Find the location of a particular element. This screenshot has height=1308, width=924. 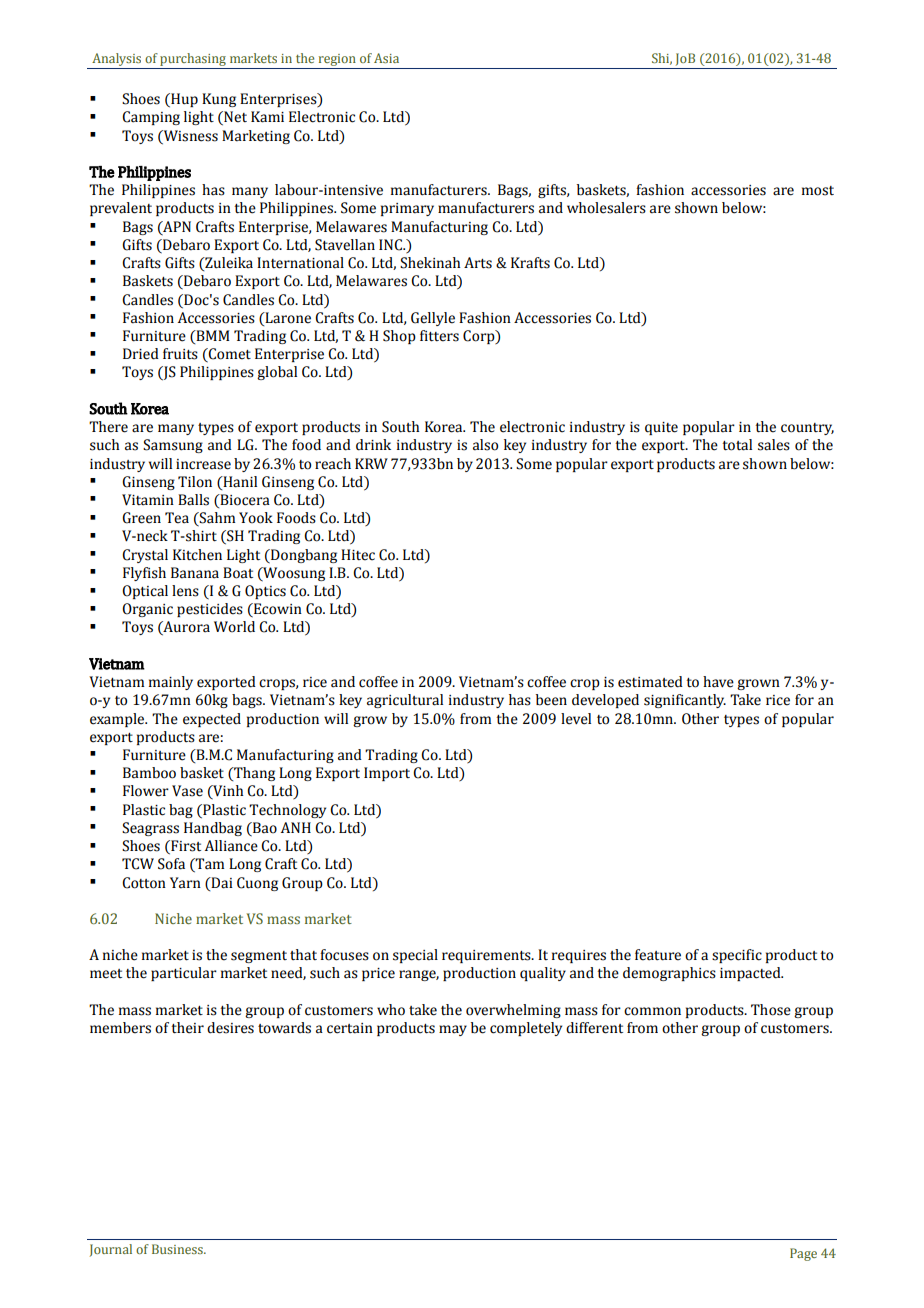

specific is located at coordinates (737, 956).
